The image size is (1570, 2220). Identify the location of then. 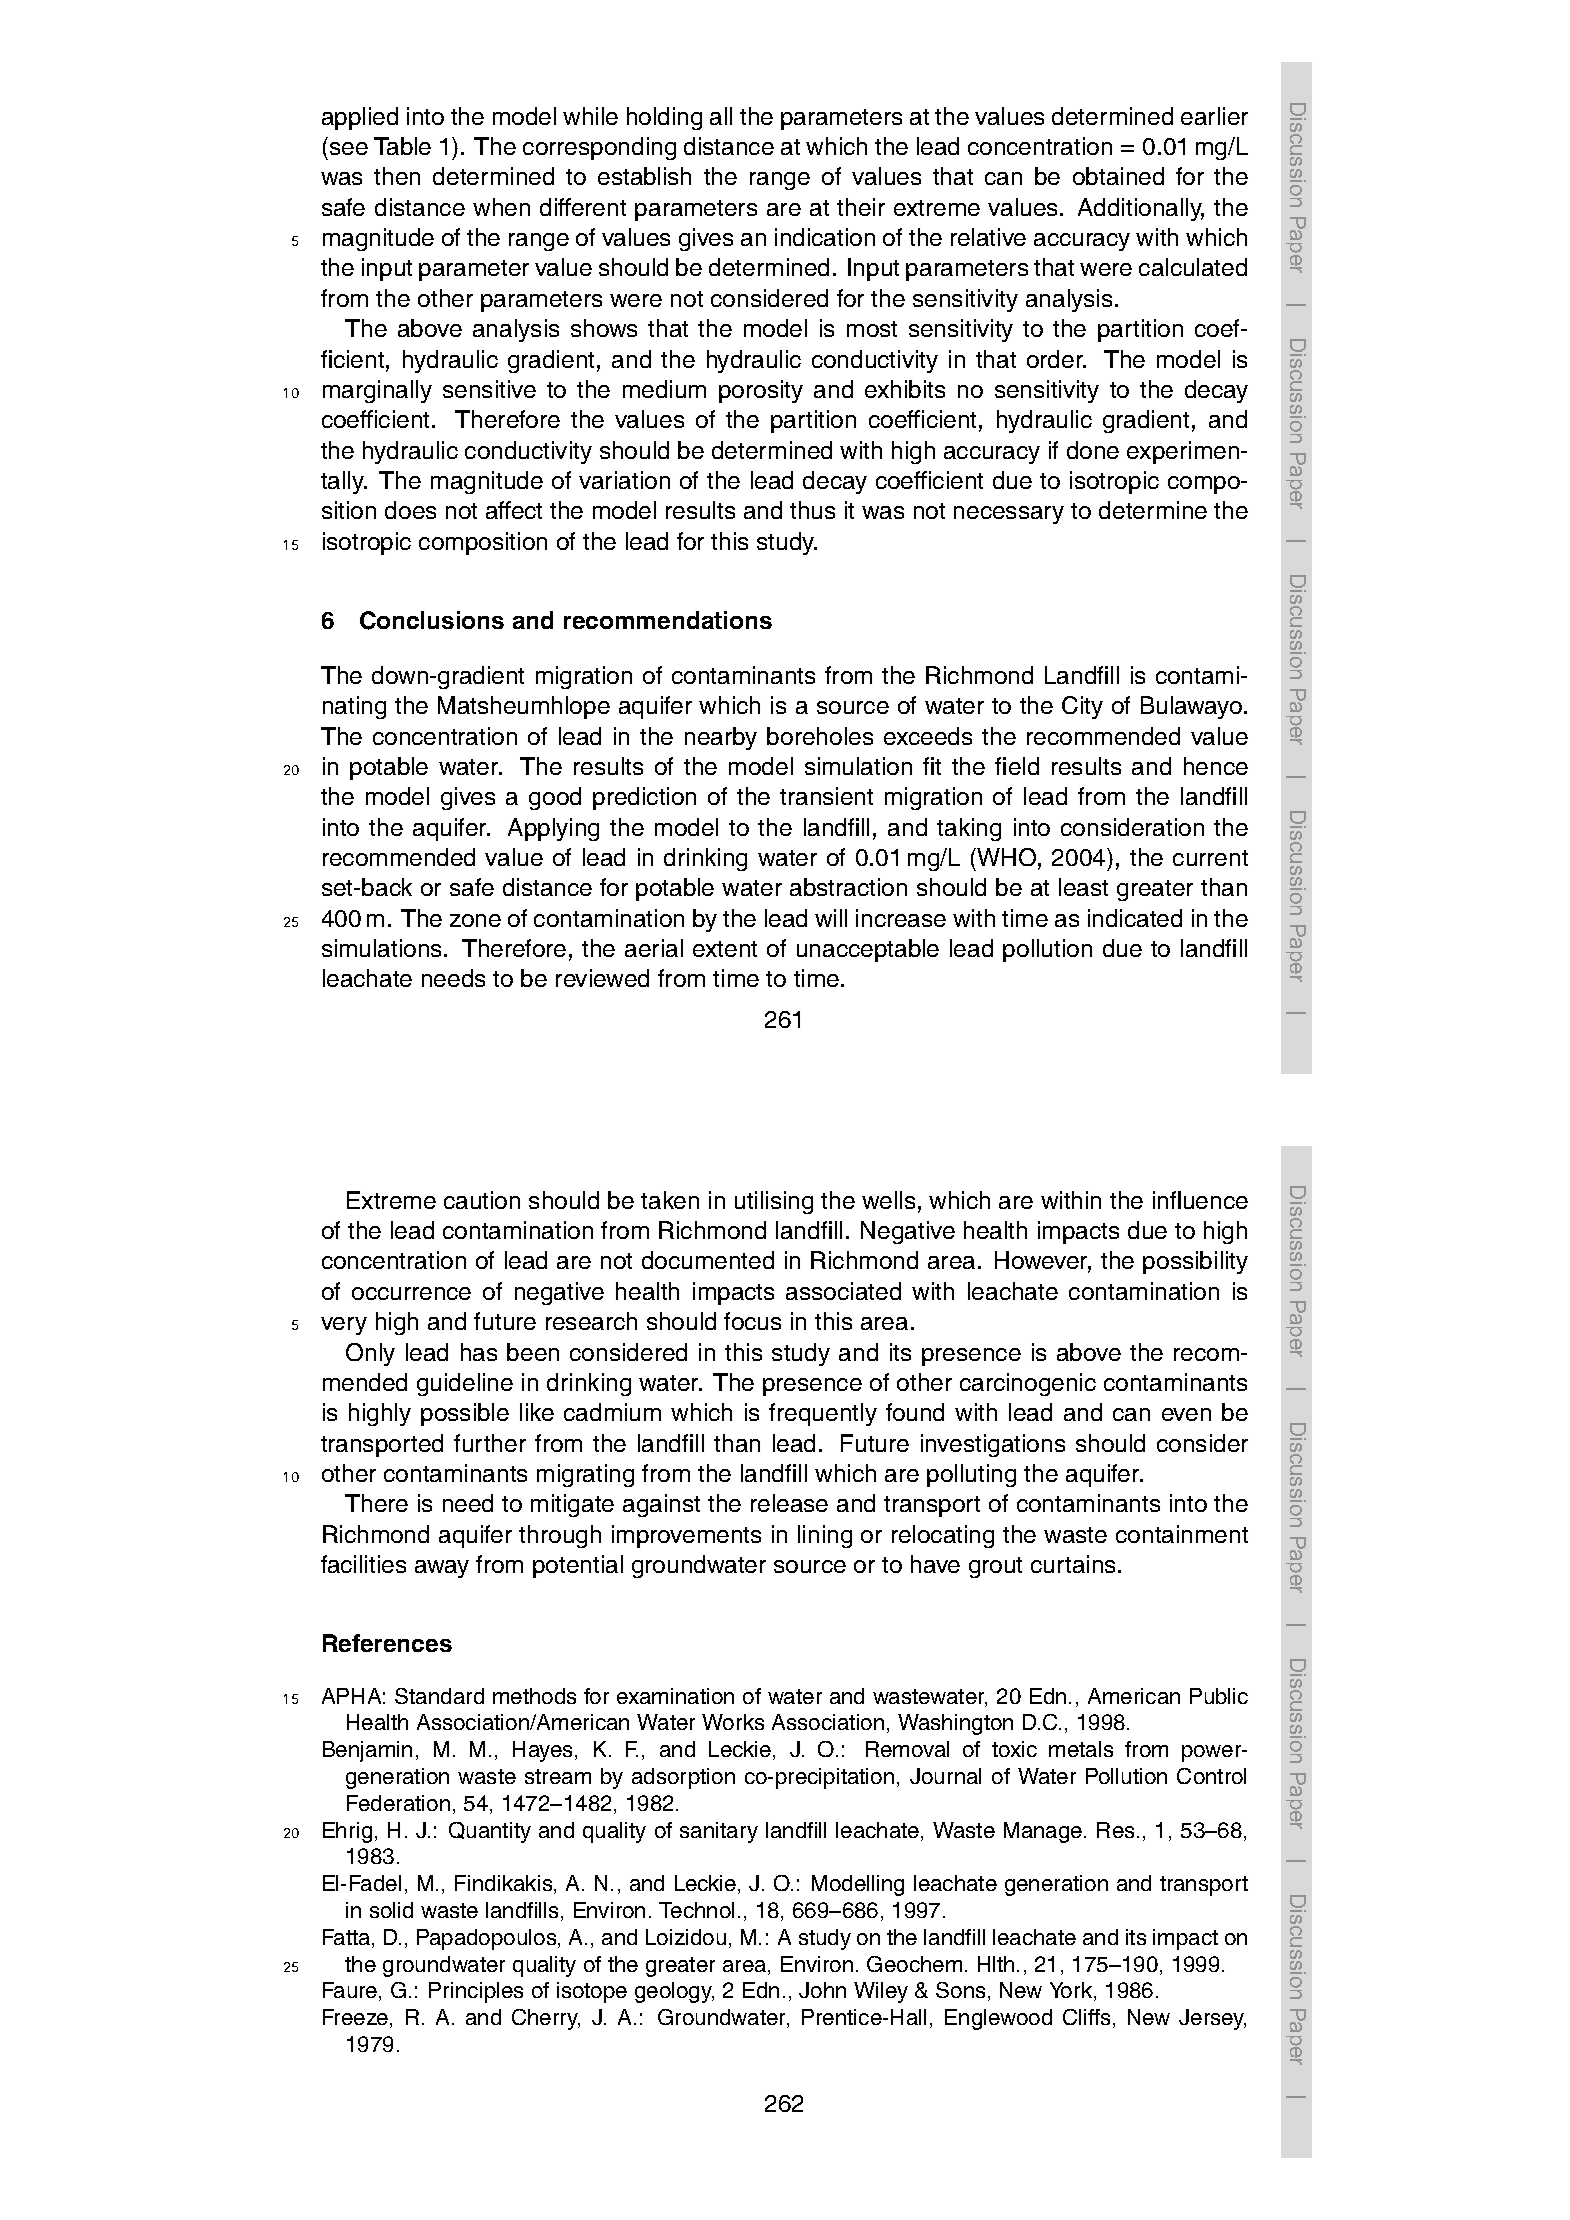
(397, 176).
